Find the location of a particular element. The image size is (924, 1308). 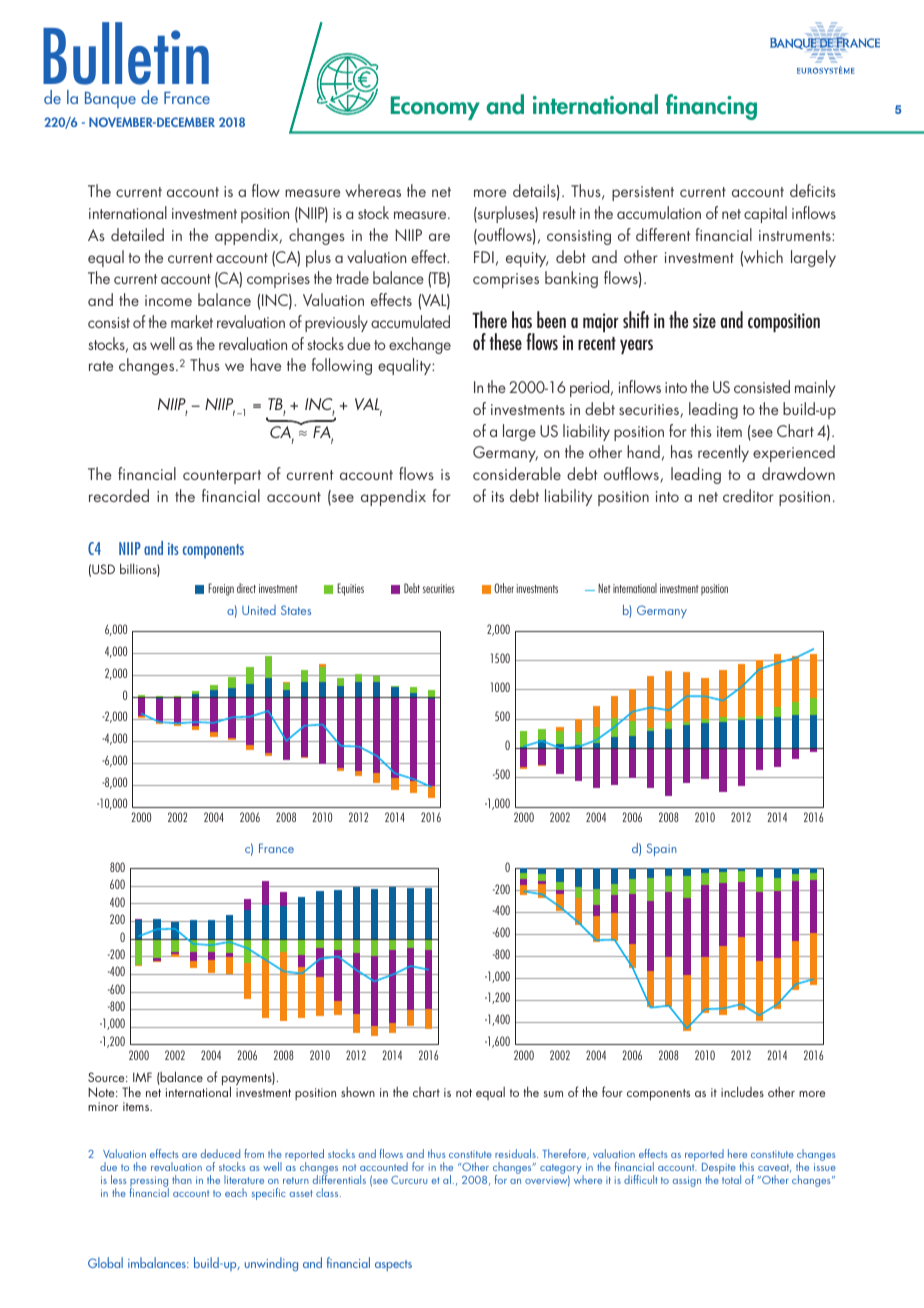

Economy is located at coordinates (435, 108).
